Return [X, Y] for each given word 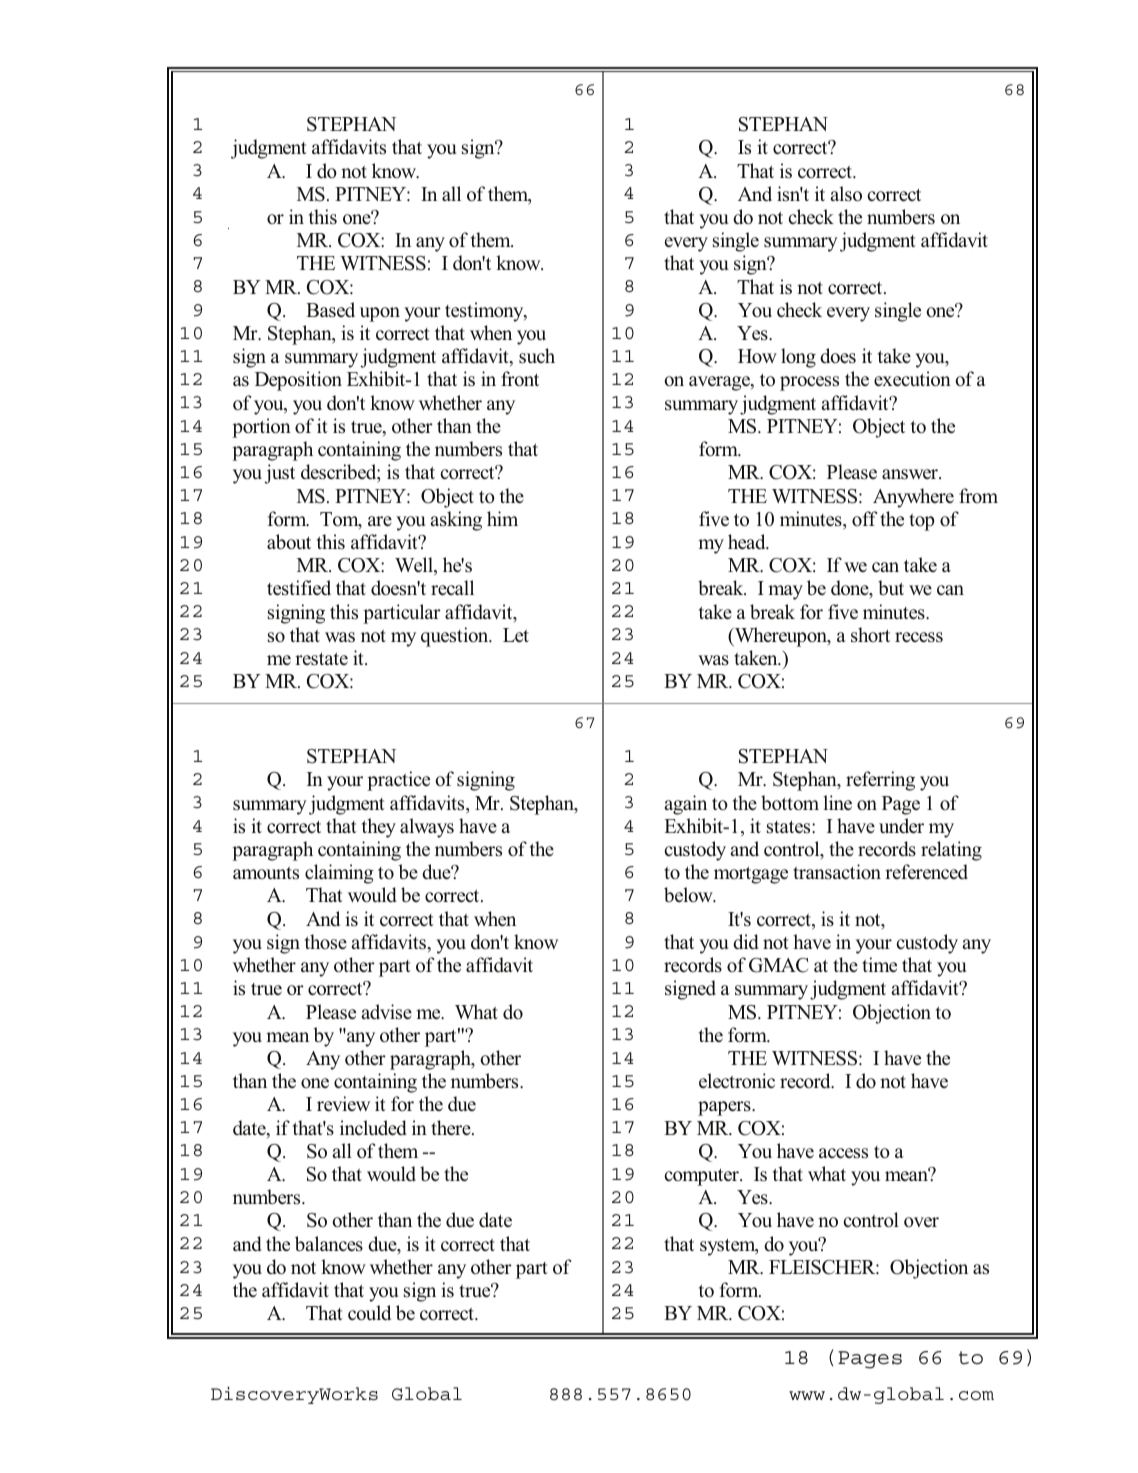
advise [387, 1012]
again [686, 805]
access [843, 1153]
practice [398, 781]
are [380, 521]
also [846, 194]
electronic [737, 1081]
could [369, 1313]
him [502, 518]
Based [330, 310]
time [879, 965]
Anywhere [913, 498]
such [537, 356]
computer [702, 1177]
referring [880, 781]
